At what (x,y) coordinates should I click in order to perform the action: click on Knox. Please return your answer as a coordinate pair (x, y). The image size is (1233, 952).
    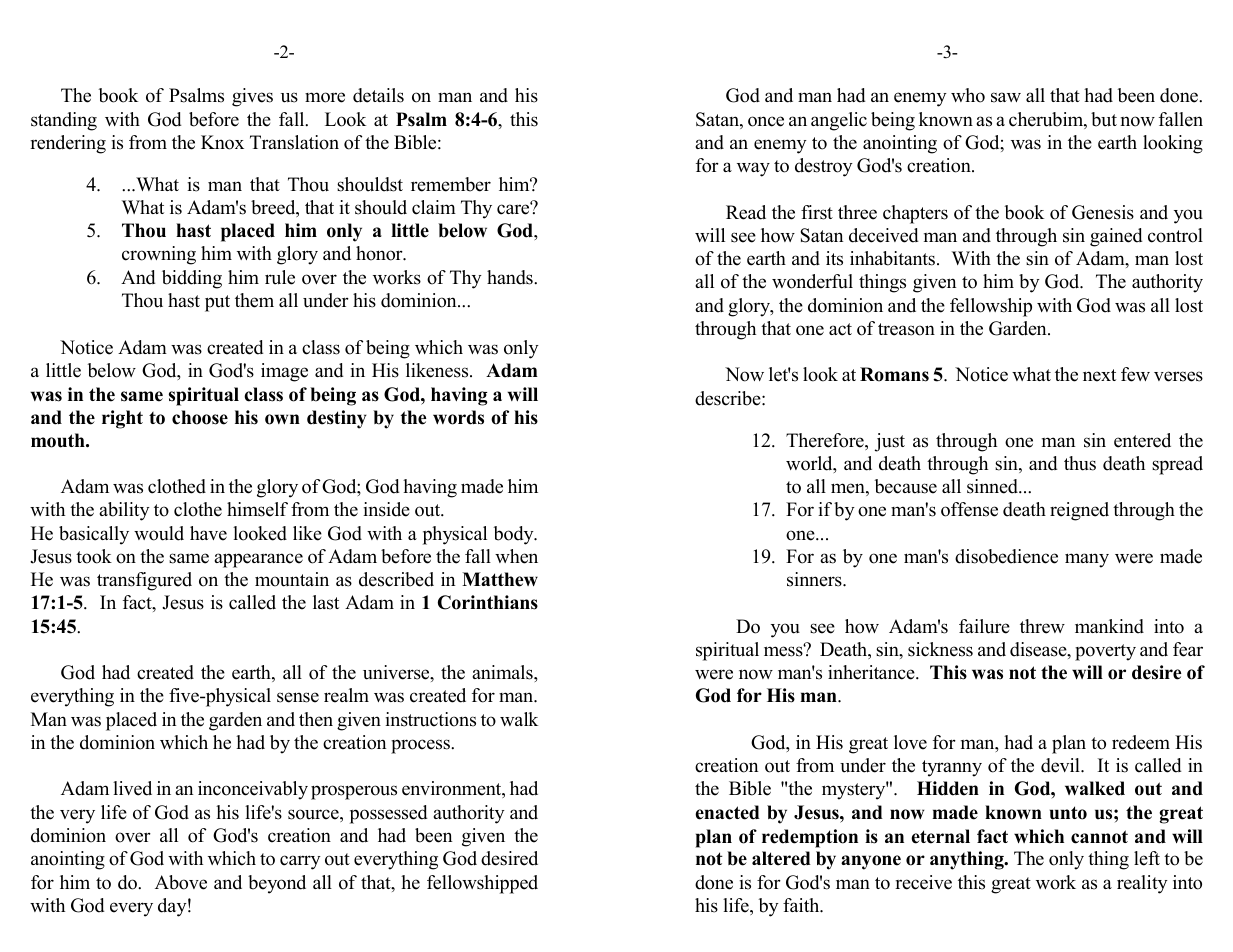
    Looking at the image, I should click on (222, 142).
